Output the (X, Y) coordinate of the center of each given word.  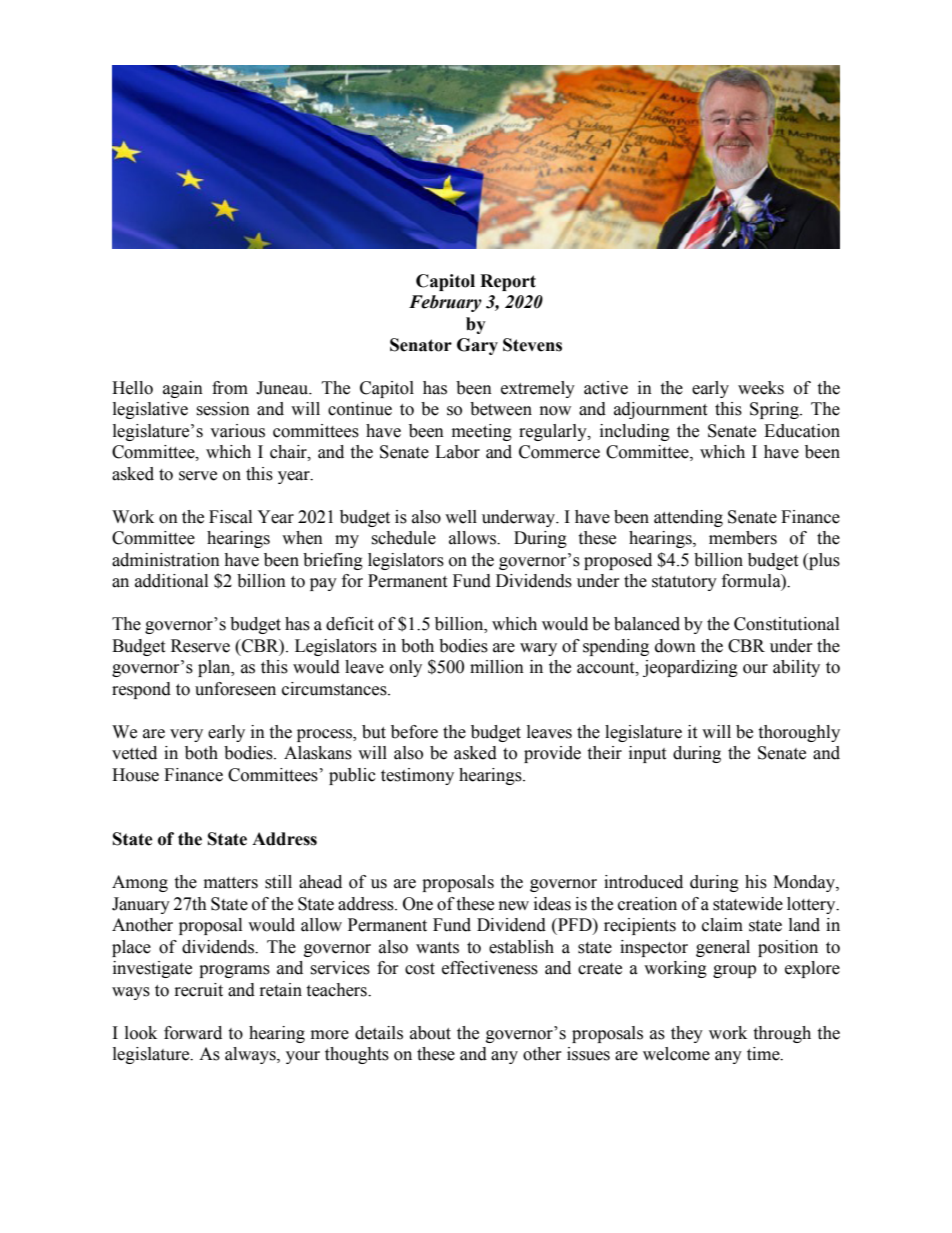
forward (193, 1033)
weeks (761, 388)
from (230, 388)
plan (215, 668)
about (430, 1033)
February (445, 303)
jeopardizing (690, 668)
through (782, 1034)
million (497, 667)
